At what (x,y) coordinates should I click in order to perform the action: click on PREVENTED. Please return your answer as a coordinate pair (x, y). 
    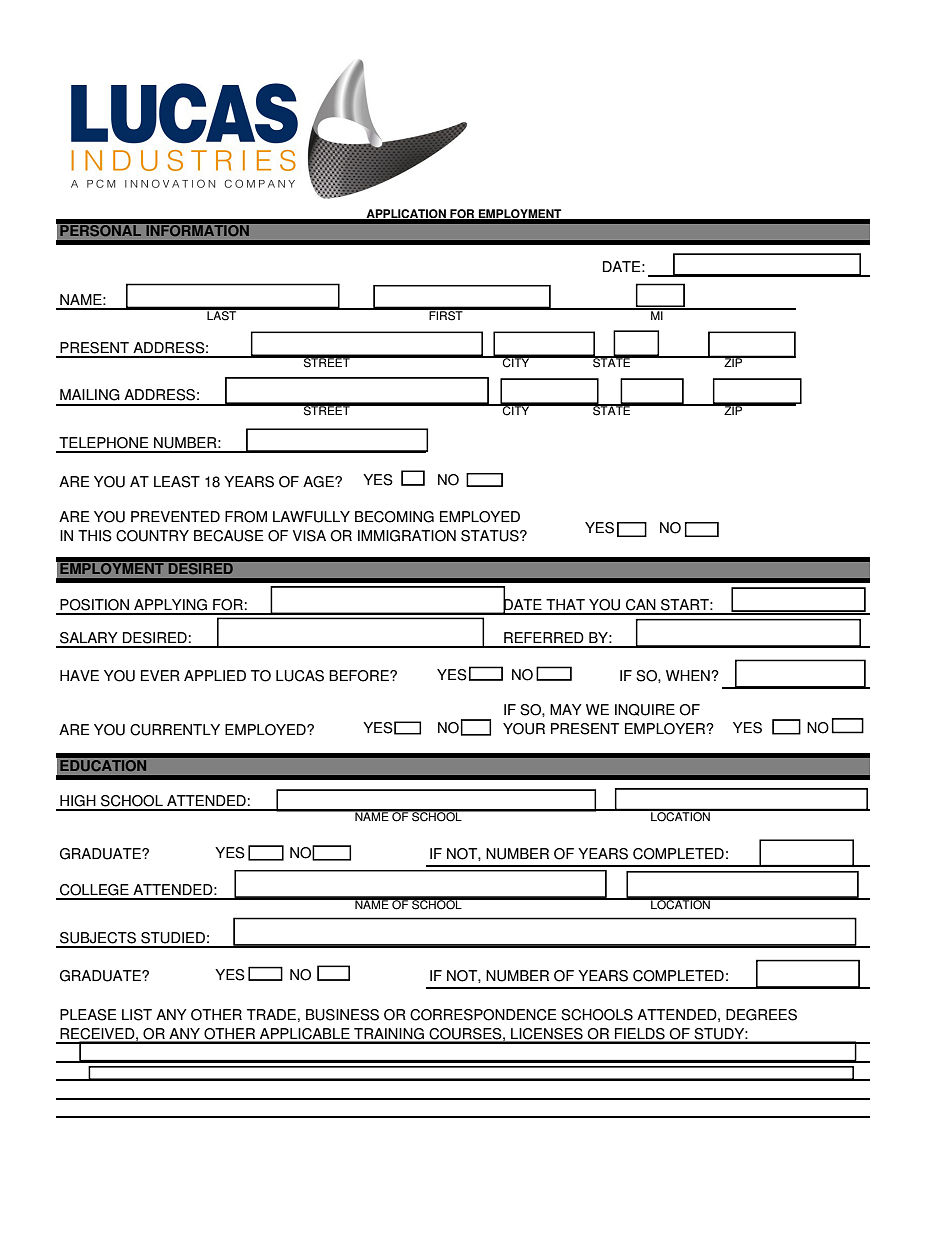
    Looking at the image, I should click on (175, 516).
